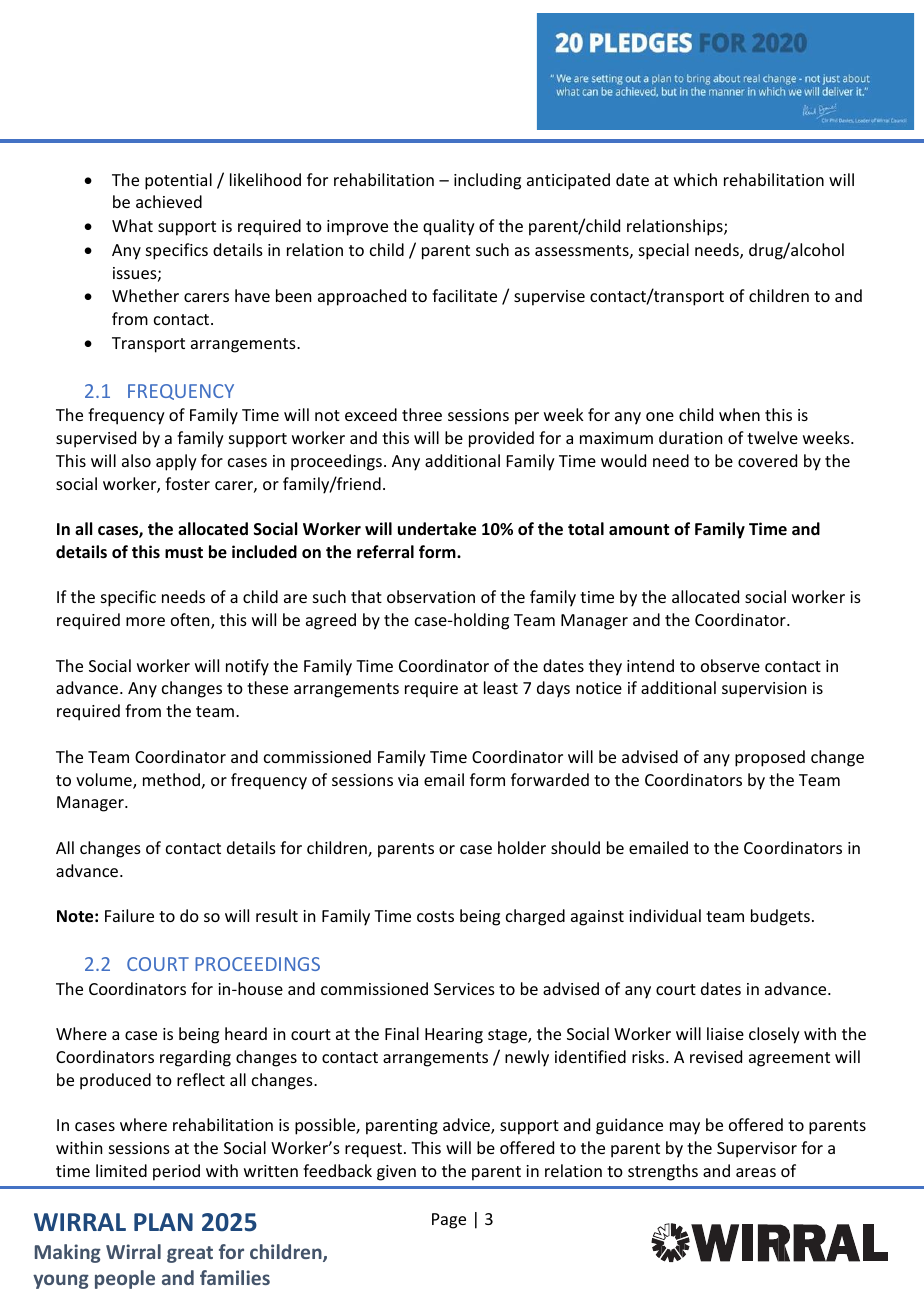 The width and height of the screenshot is (924, 1309). What do you see at coordinates (435, 916) in the screenshot?
I see `costs` at bounding box center [435, 916].
